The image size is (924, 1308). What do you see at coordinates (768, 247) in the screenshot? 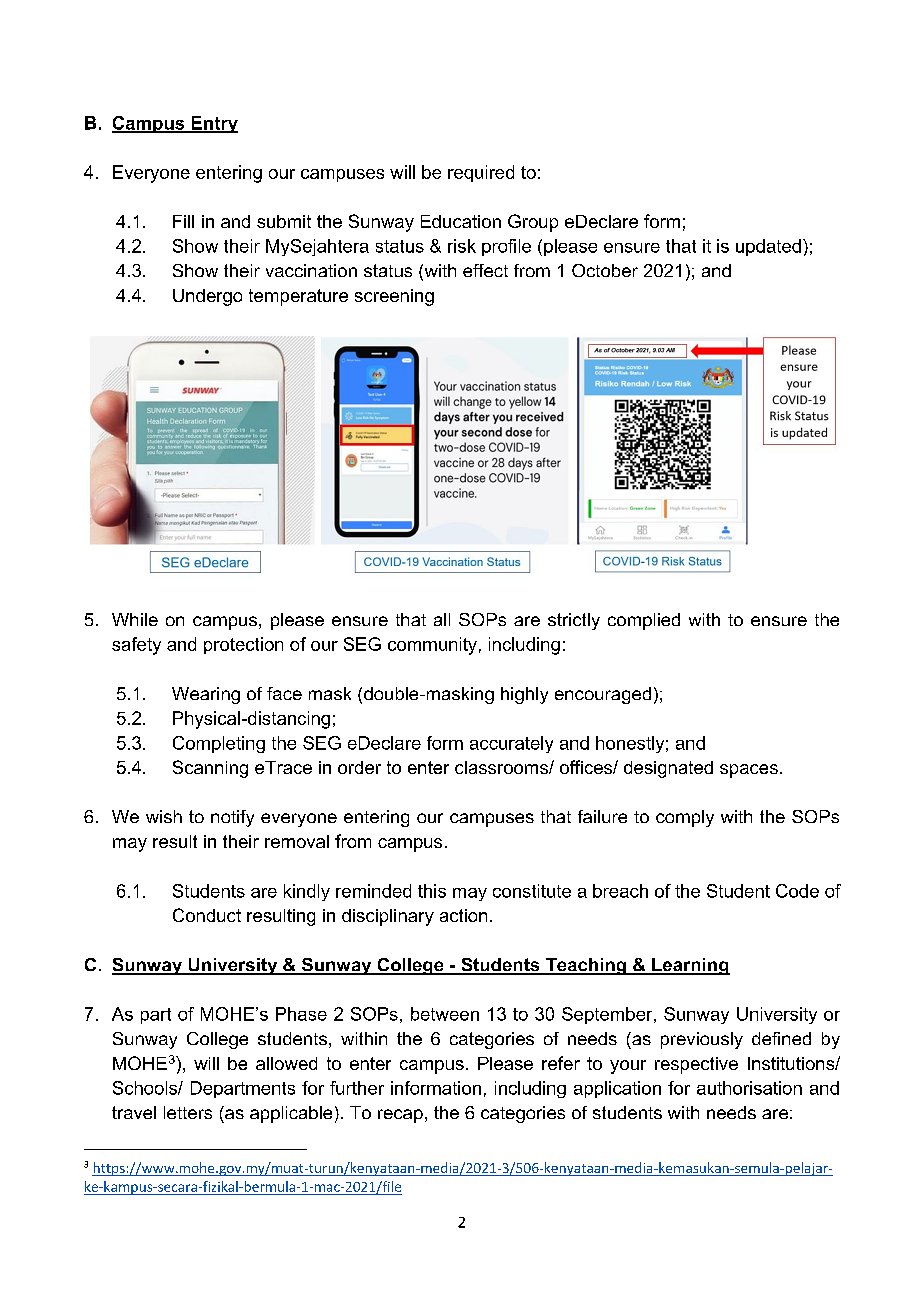
I see `updated` at bounding box center [768, 247].
